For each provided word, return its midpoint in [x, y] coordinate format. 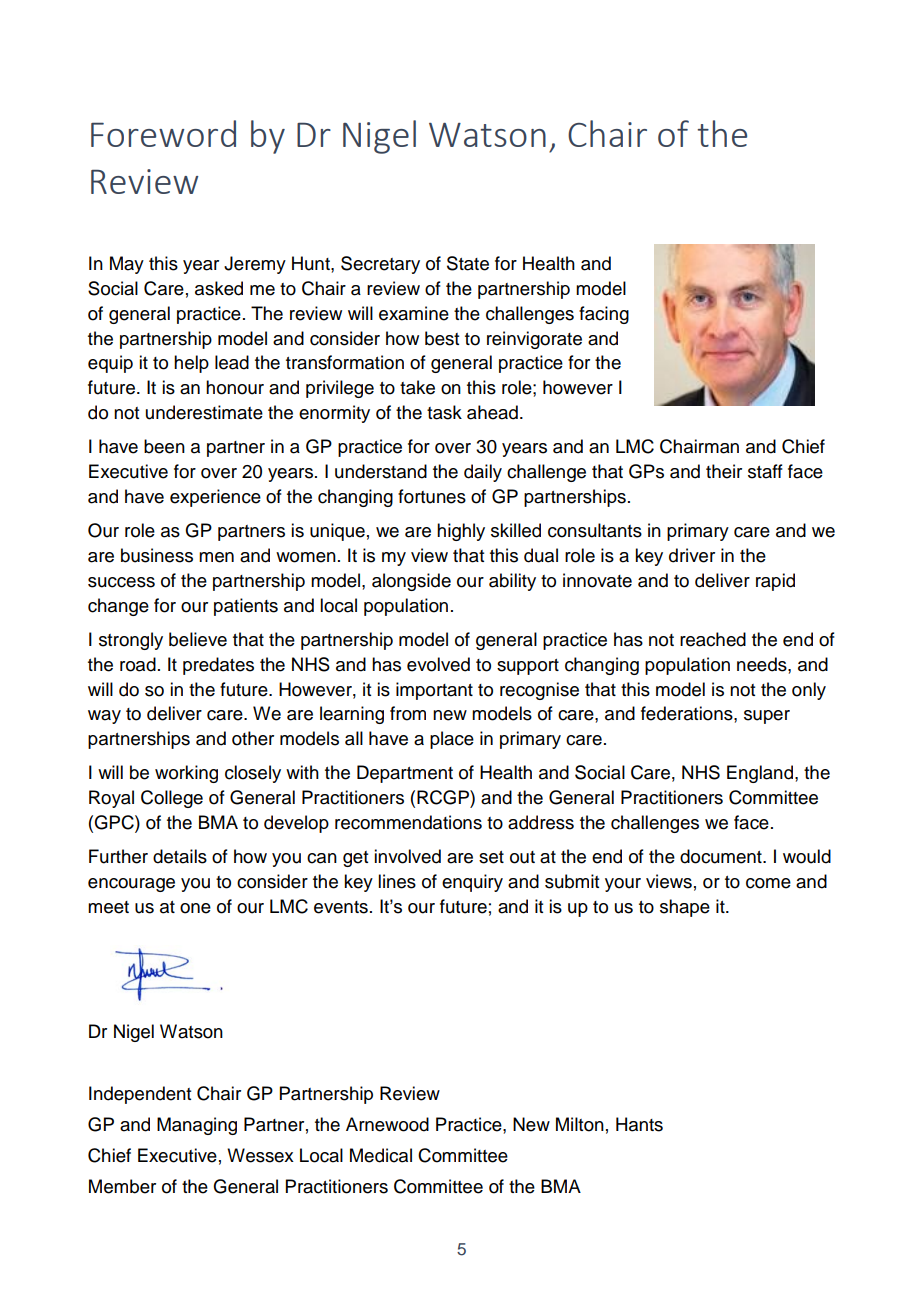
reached [713, 639]
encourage [131, 885]
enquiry [472, 883]
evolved [438, 664]
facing [604, 315]
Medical [381, 1155]
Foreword [163, 133]
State [468, 263]
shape [685, 908]
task [444, 412]
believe [198, 639]
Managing [197, 1126]
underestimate [204, 412]
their [724, 471]
